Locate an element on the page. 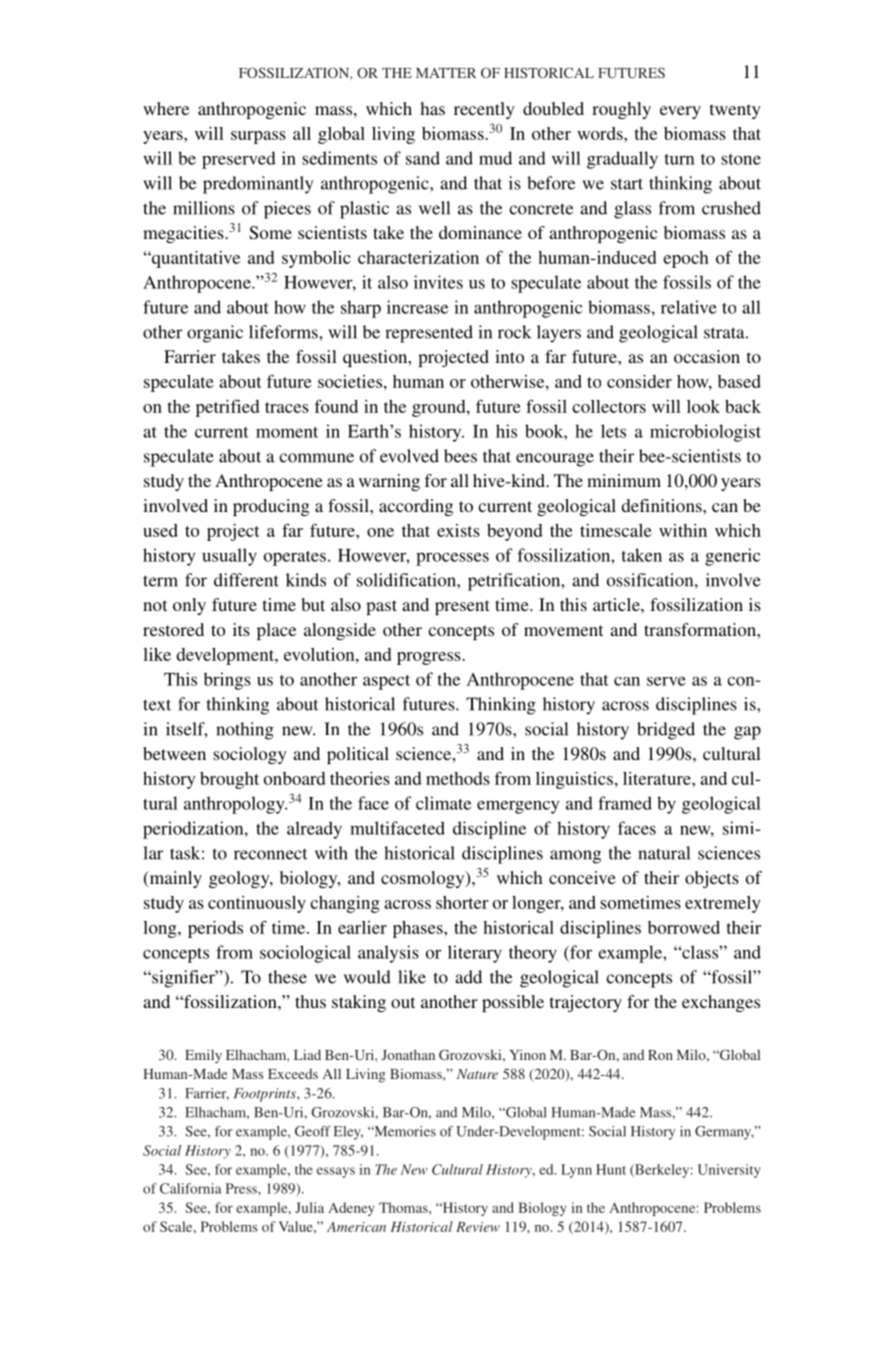 The height and width of the image is (1362, 896). surpass is located at coordinates (258, 137).
